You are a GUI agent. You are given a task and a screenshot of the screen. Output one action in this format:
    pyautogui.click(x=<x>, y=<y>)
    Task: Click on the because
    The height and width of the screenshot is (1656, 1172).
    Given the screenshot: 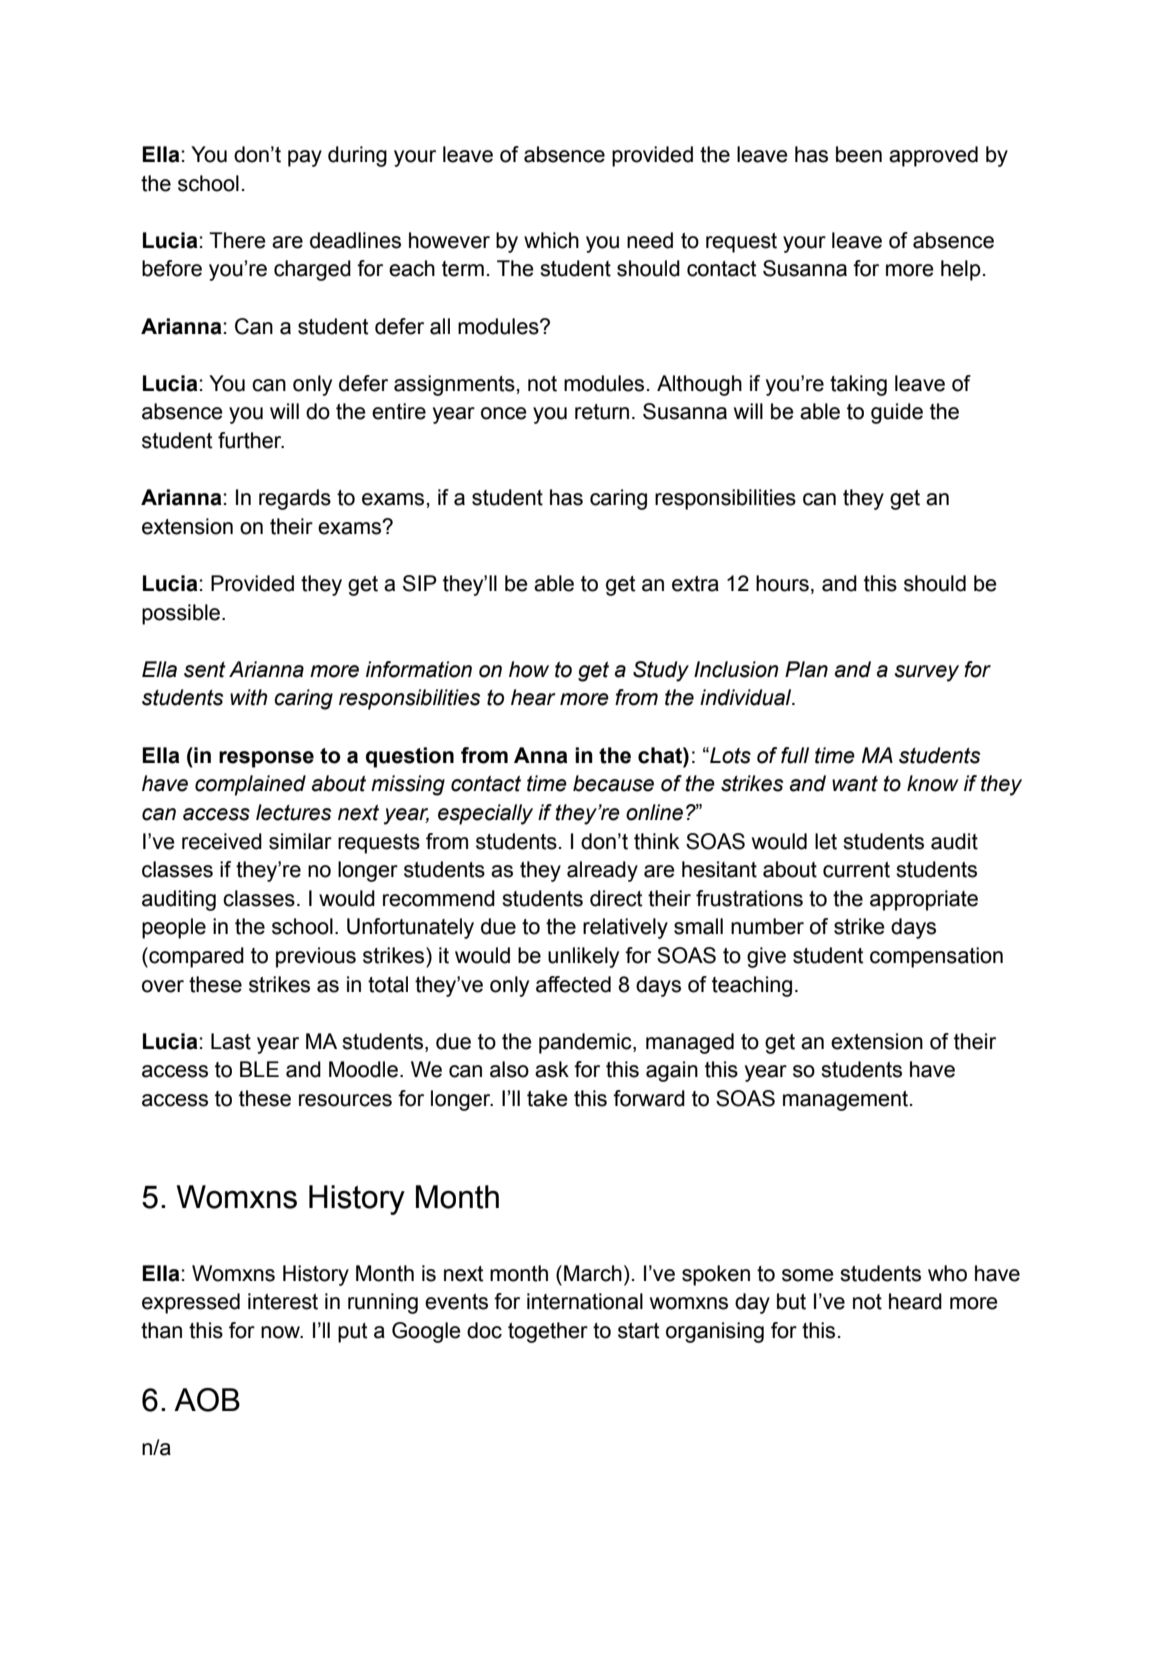 What is the action you would take?
    pyautogui.click(x=613, y=783)
